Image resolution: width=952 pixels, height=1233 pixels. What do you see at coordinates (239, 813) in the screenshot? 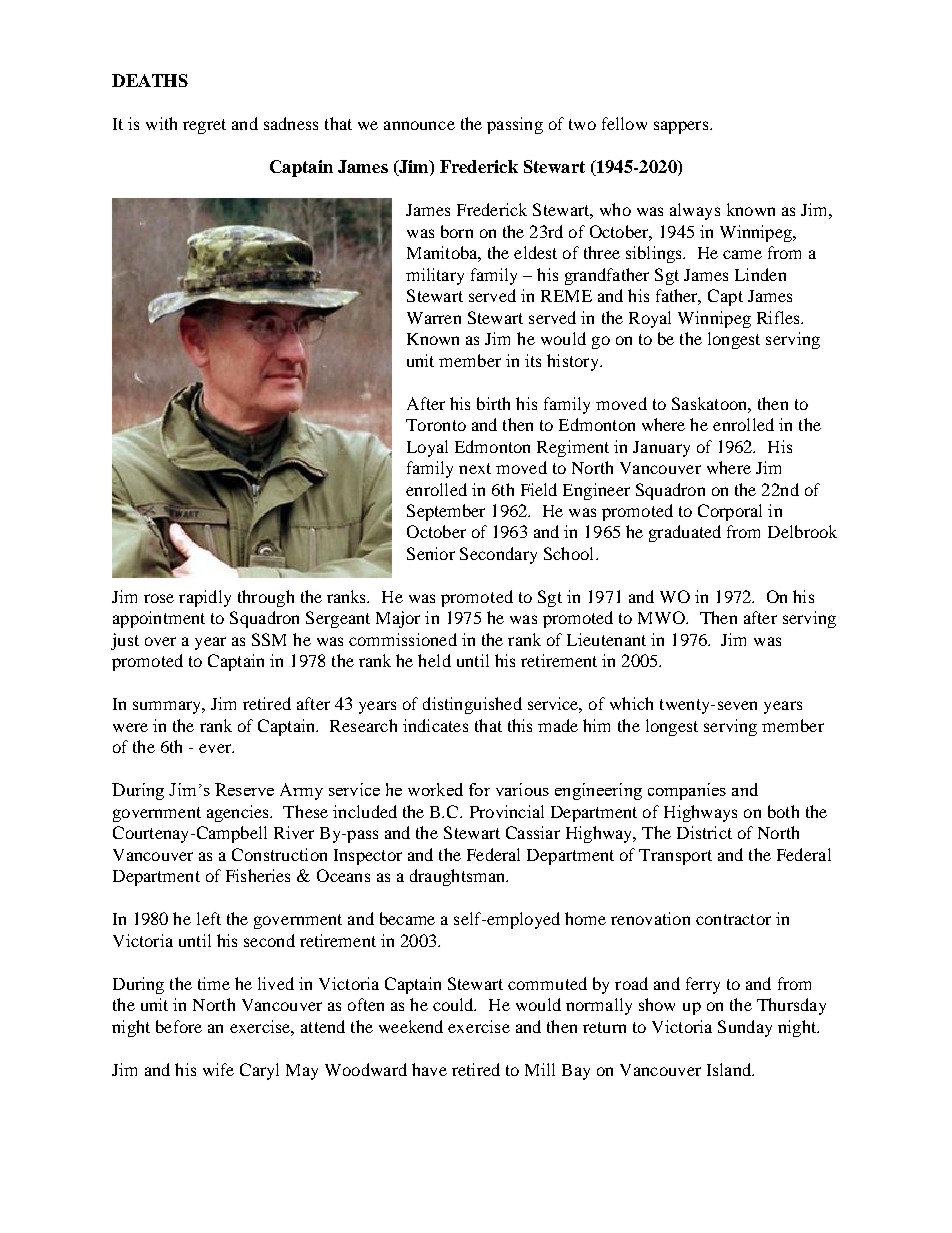
I see `agencies` at bounding box center [239, 813].
